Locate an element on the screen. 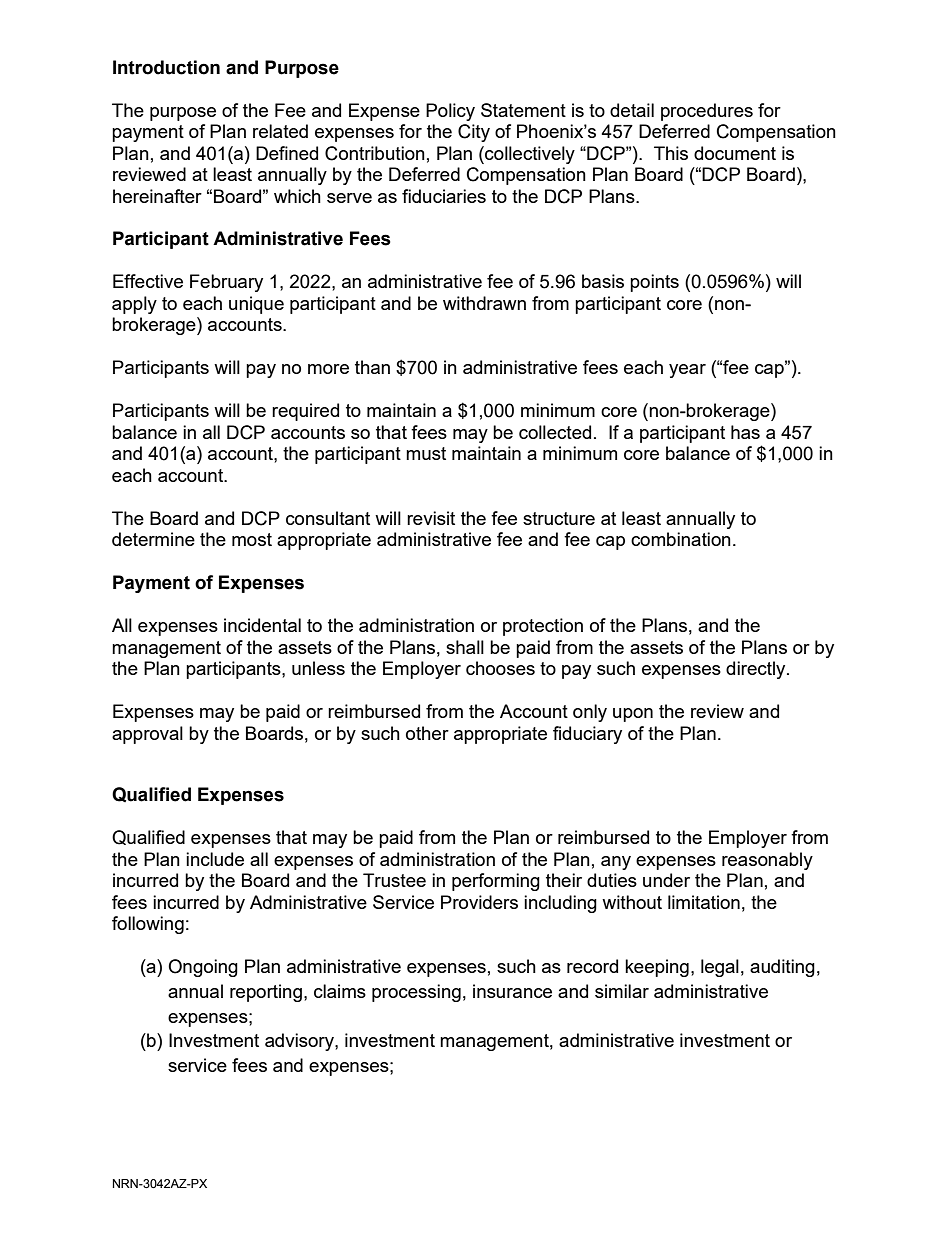 This screenshot has width=952, height=1233. Policy is located at coordinates (450, 112).
